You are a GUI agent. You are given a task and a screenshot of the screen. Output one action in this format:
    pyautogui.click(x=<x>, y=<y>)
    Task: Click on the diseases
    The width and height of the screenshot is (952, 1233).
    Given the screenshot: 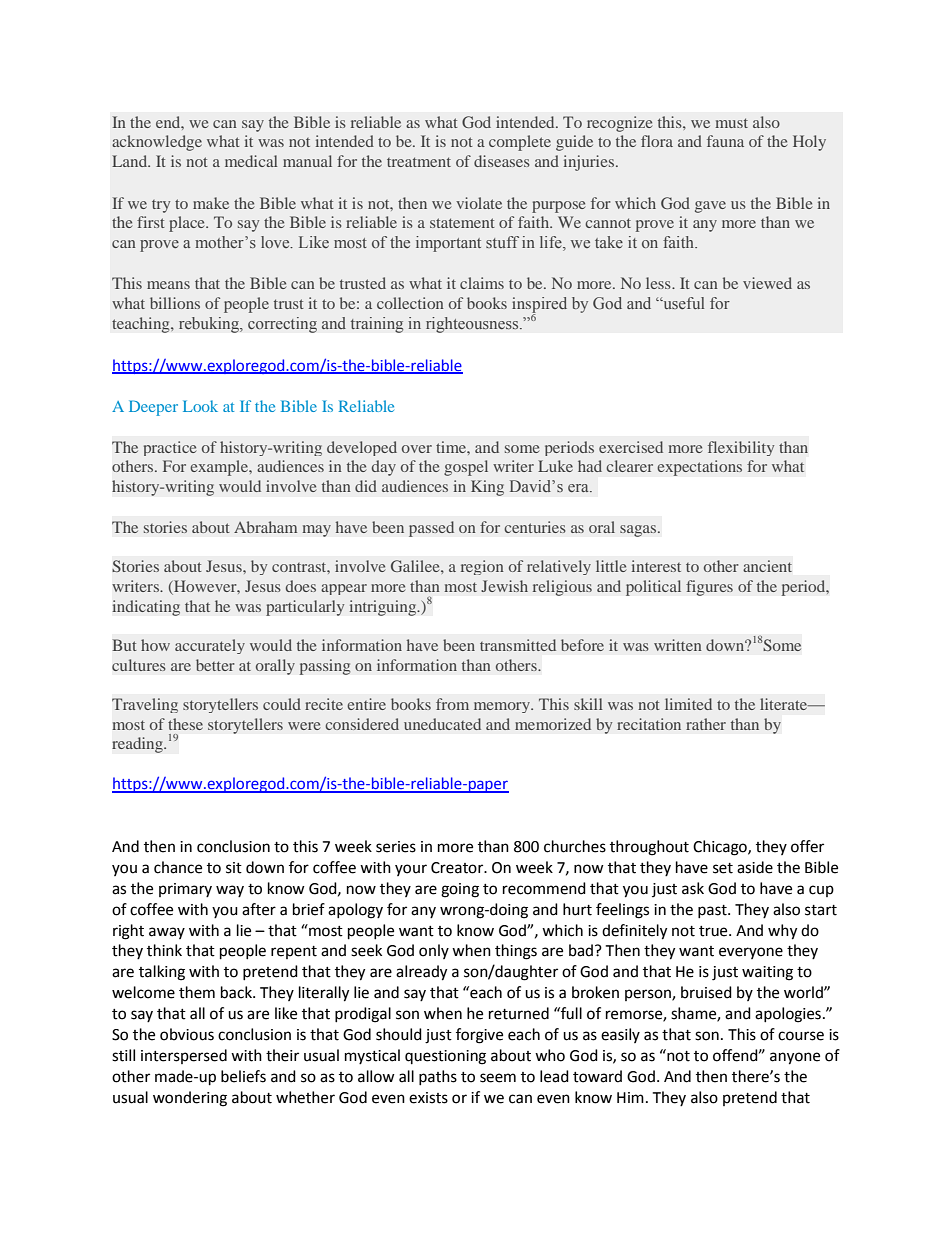 What is the action you would take?
    pyautogui.click(x=502, y=161)
